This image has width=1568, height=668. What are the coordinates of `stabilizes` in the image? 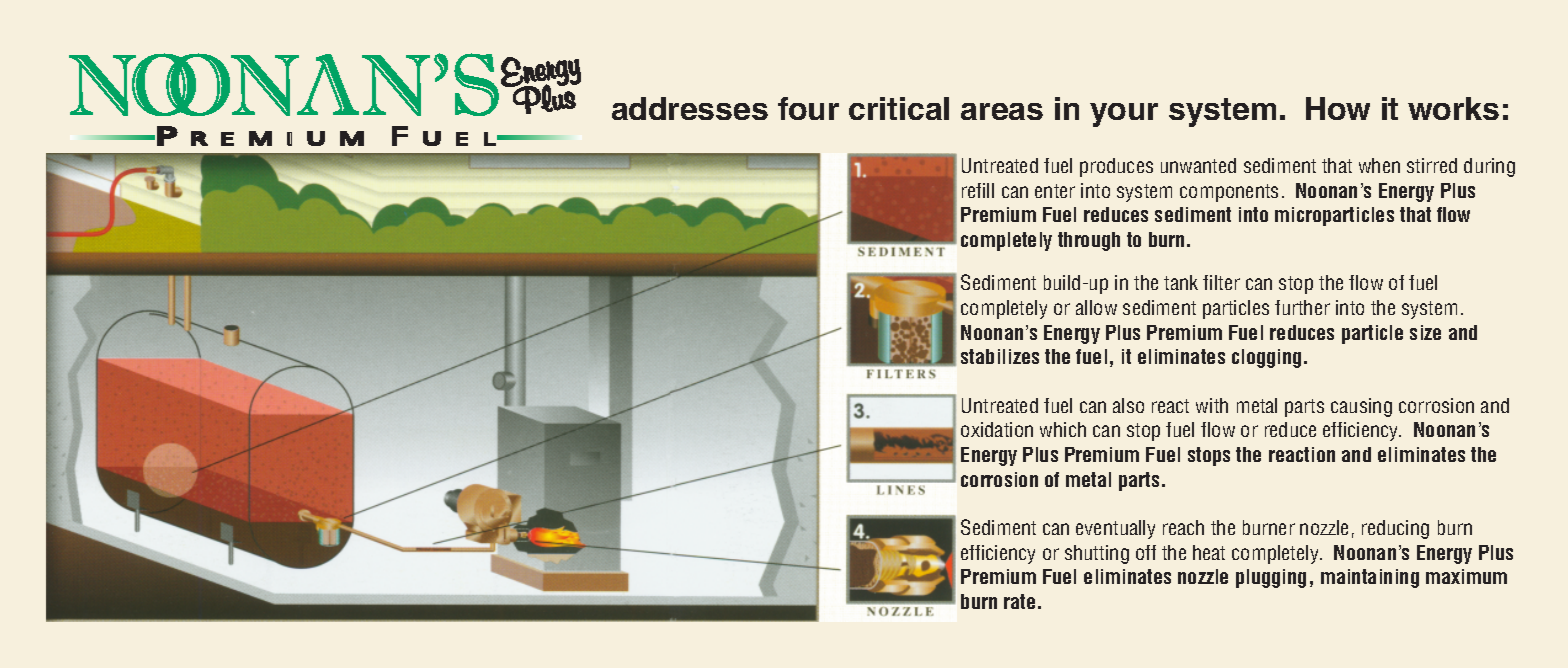 It's located at (1000, 356).
